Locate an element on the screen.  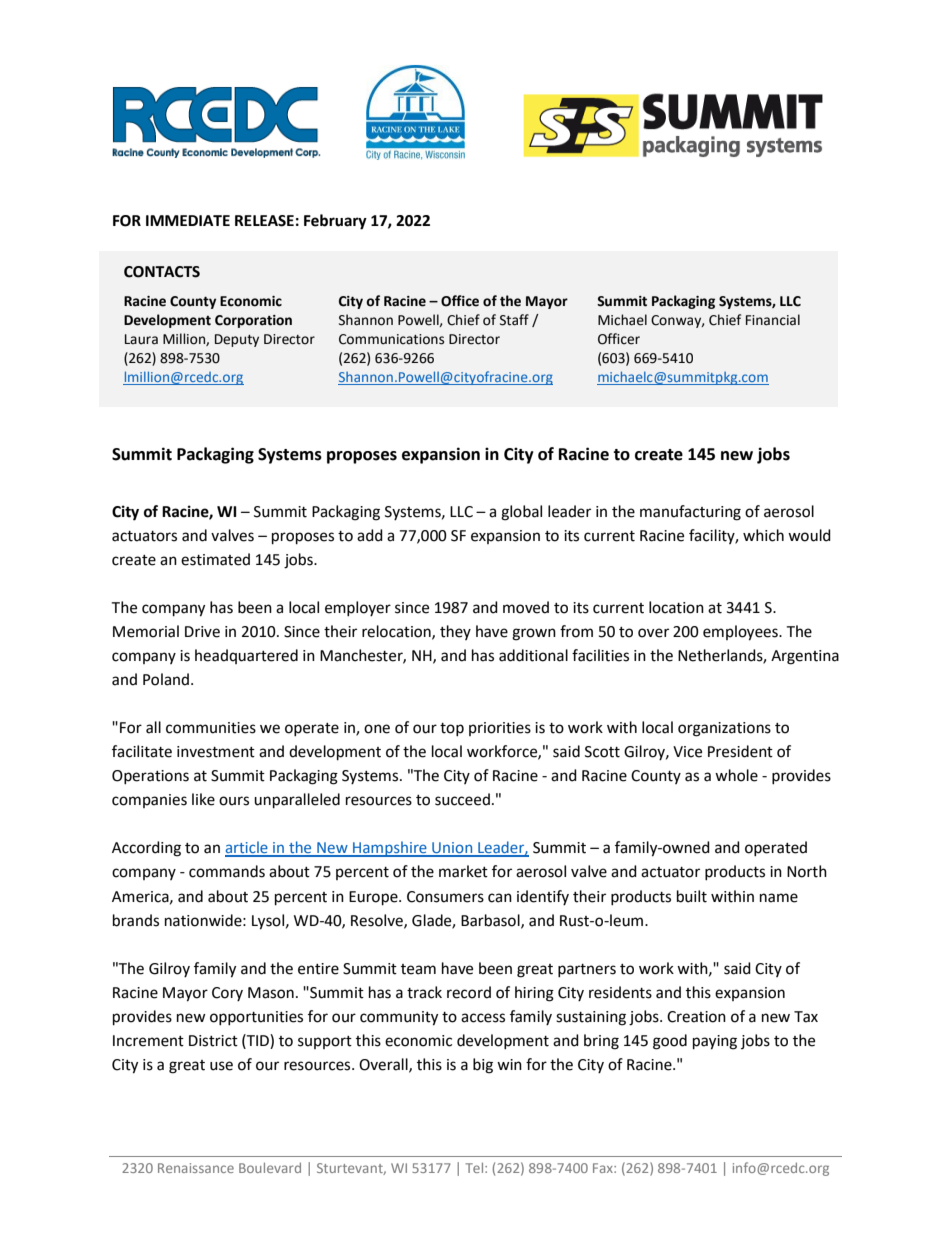
Financial is located at coordinates (773, 320).
